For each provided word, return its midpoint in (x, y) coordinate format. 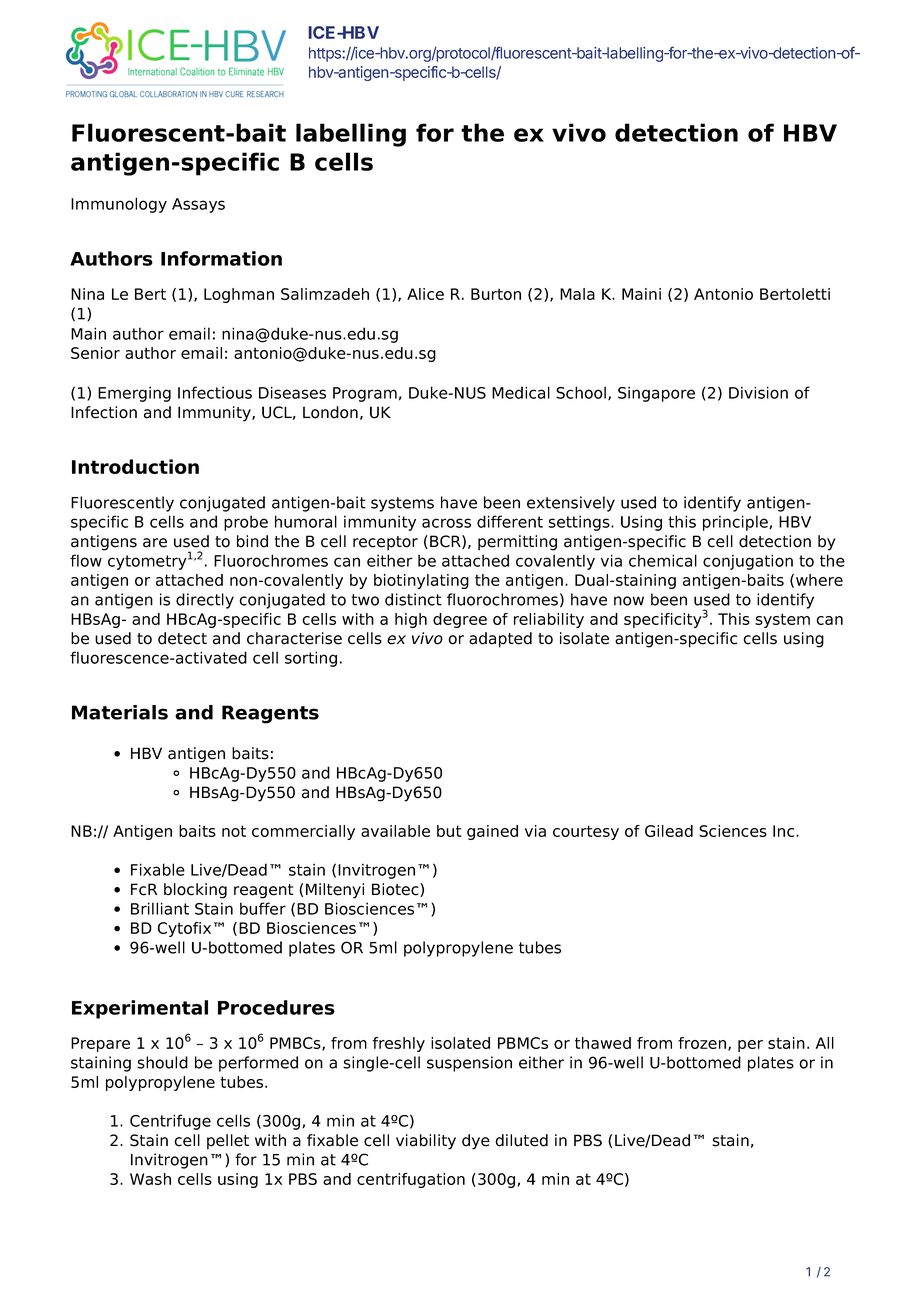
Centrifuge (170, 1122)
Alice (425, 294)
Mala (577, 294)
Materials (120, 712)
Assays (198, 205)
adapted (500, 640)
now (629, 601)
